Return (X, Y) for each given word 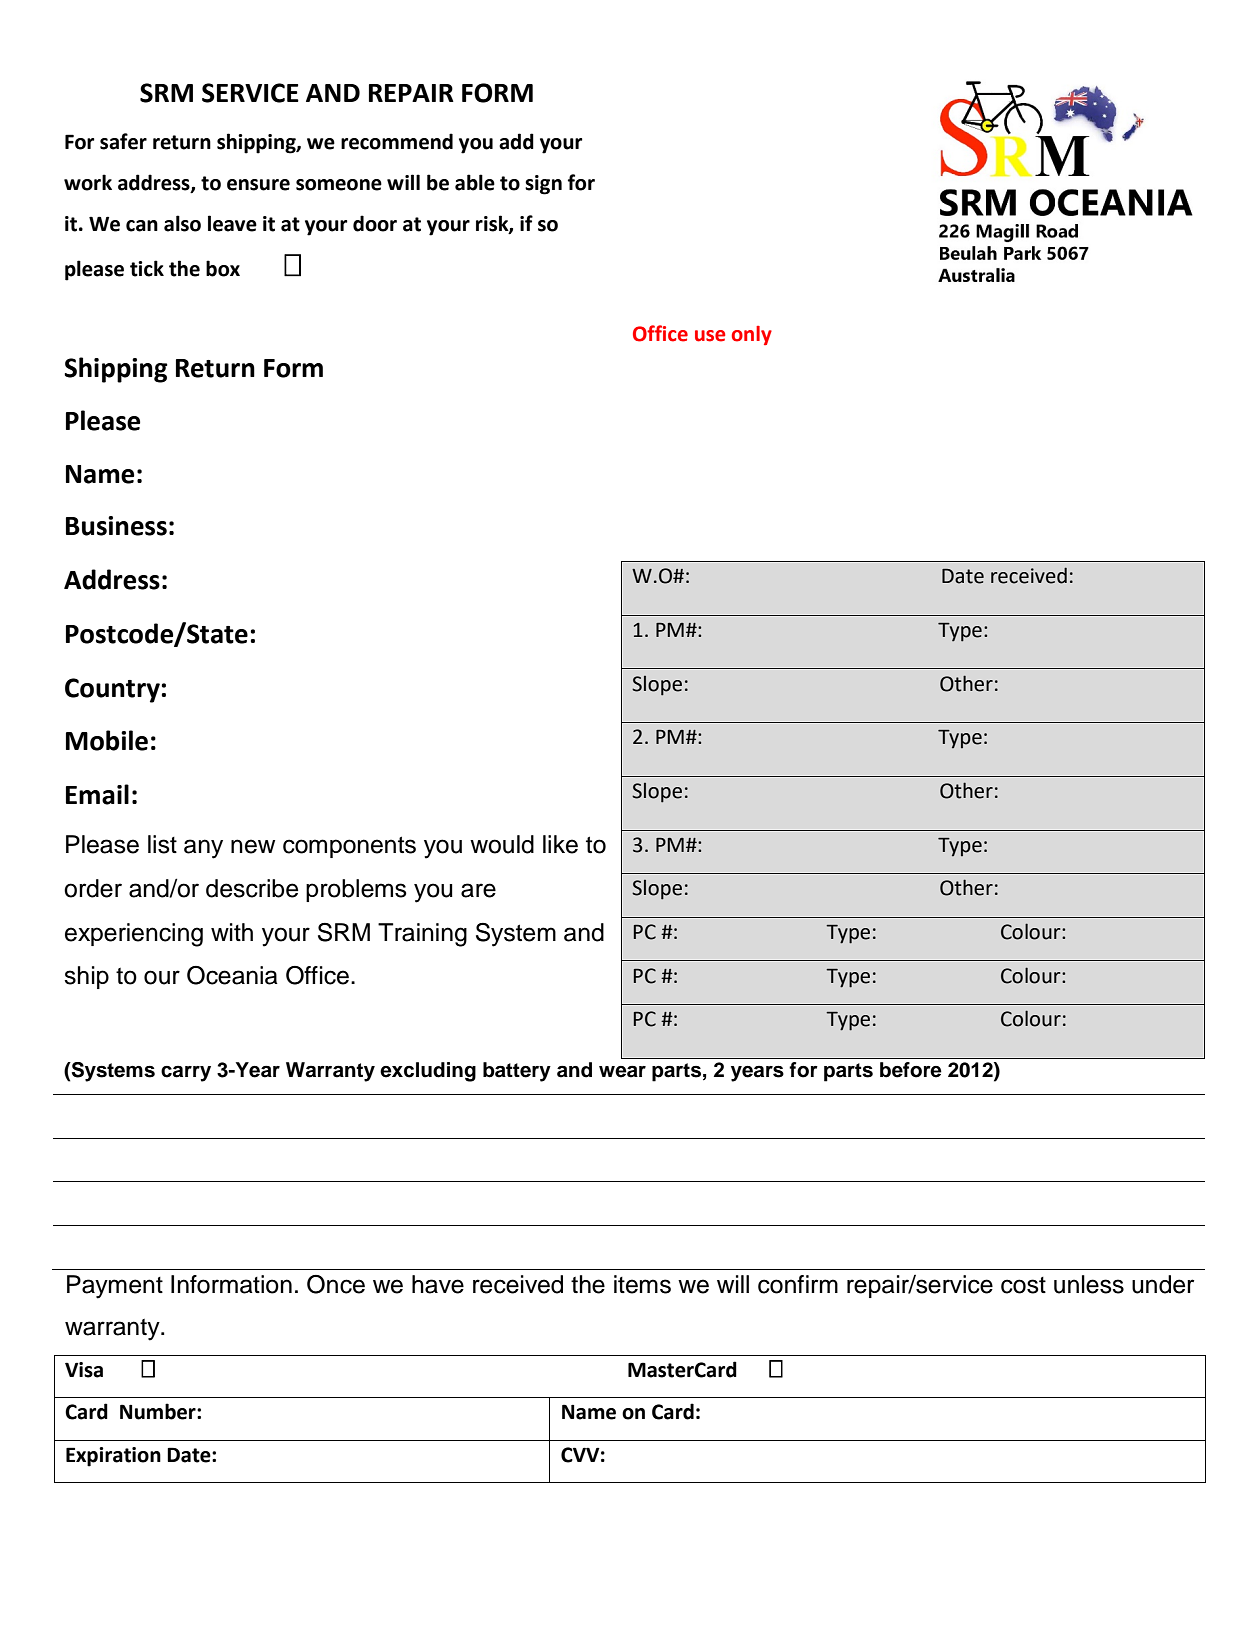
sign (543, 185)
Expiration (113, 1457)
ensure (258, 185)
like (560, 844)
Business (116, 526)
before (911, 1070)
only (752, 335)
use (710, 336)
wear (622, 1071)
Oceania (232, 975)
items (642, 1284)
